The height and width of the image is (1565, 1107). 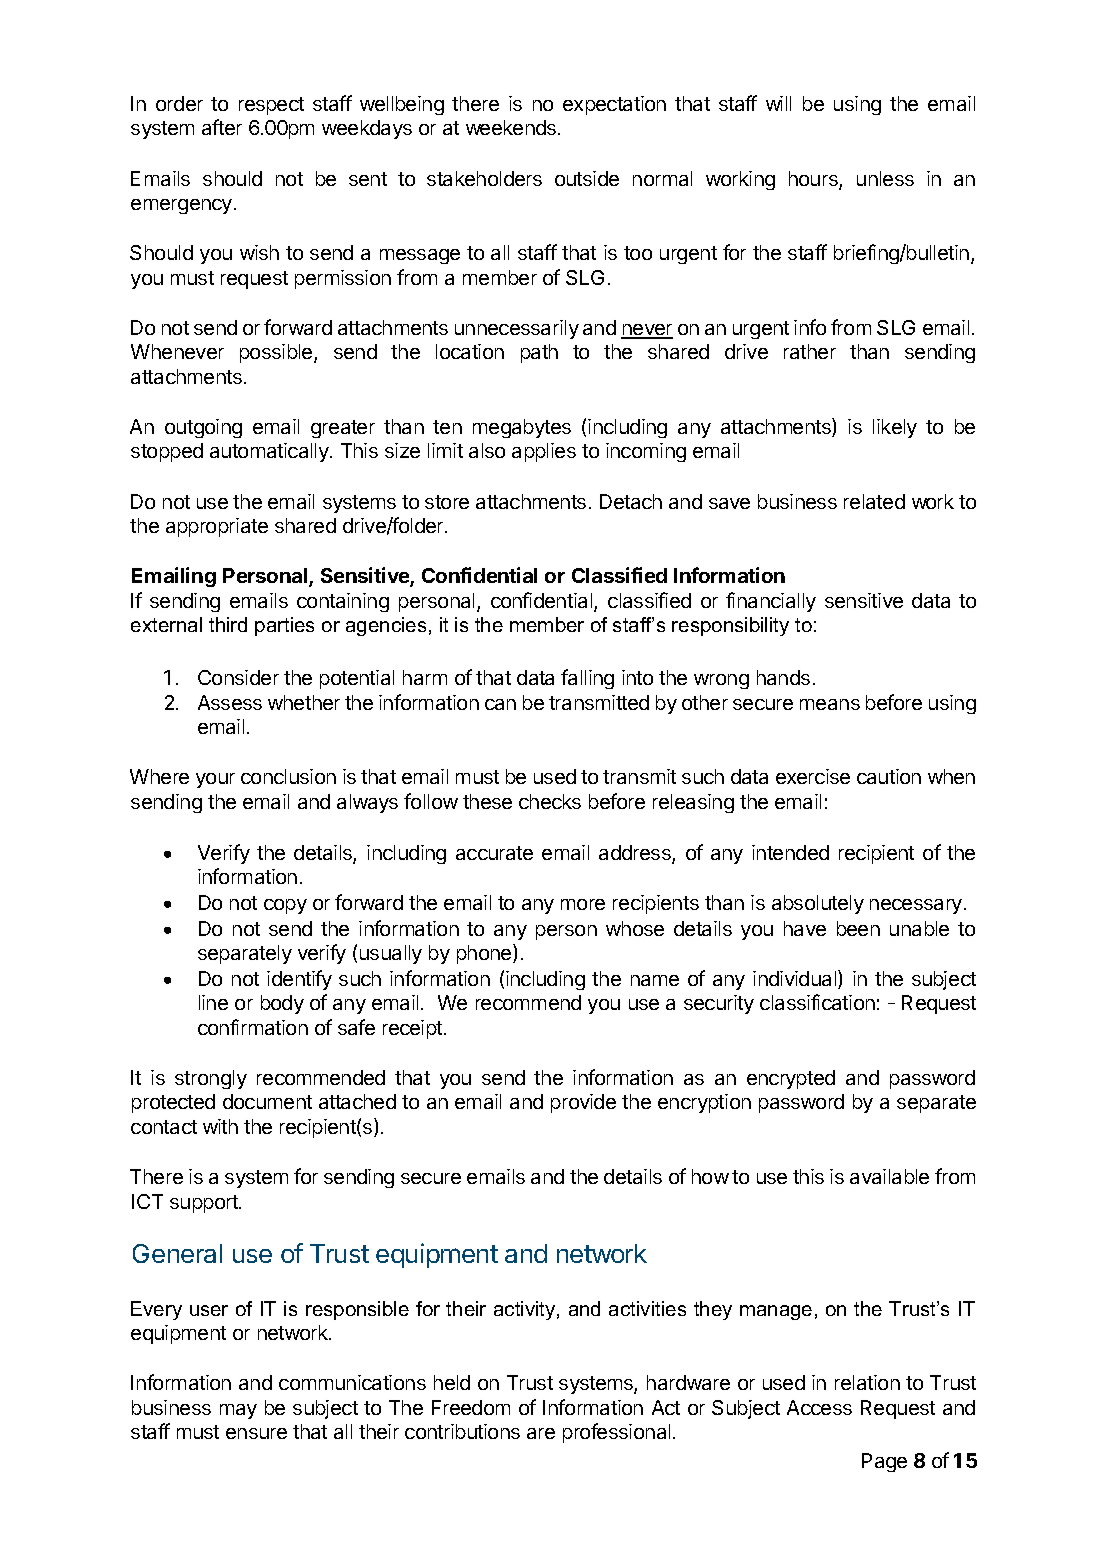 What do you see at coordinates (238, 1411) in the image?
I see `may` at bounding box center [238, 1411].
